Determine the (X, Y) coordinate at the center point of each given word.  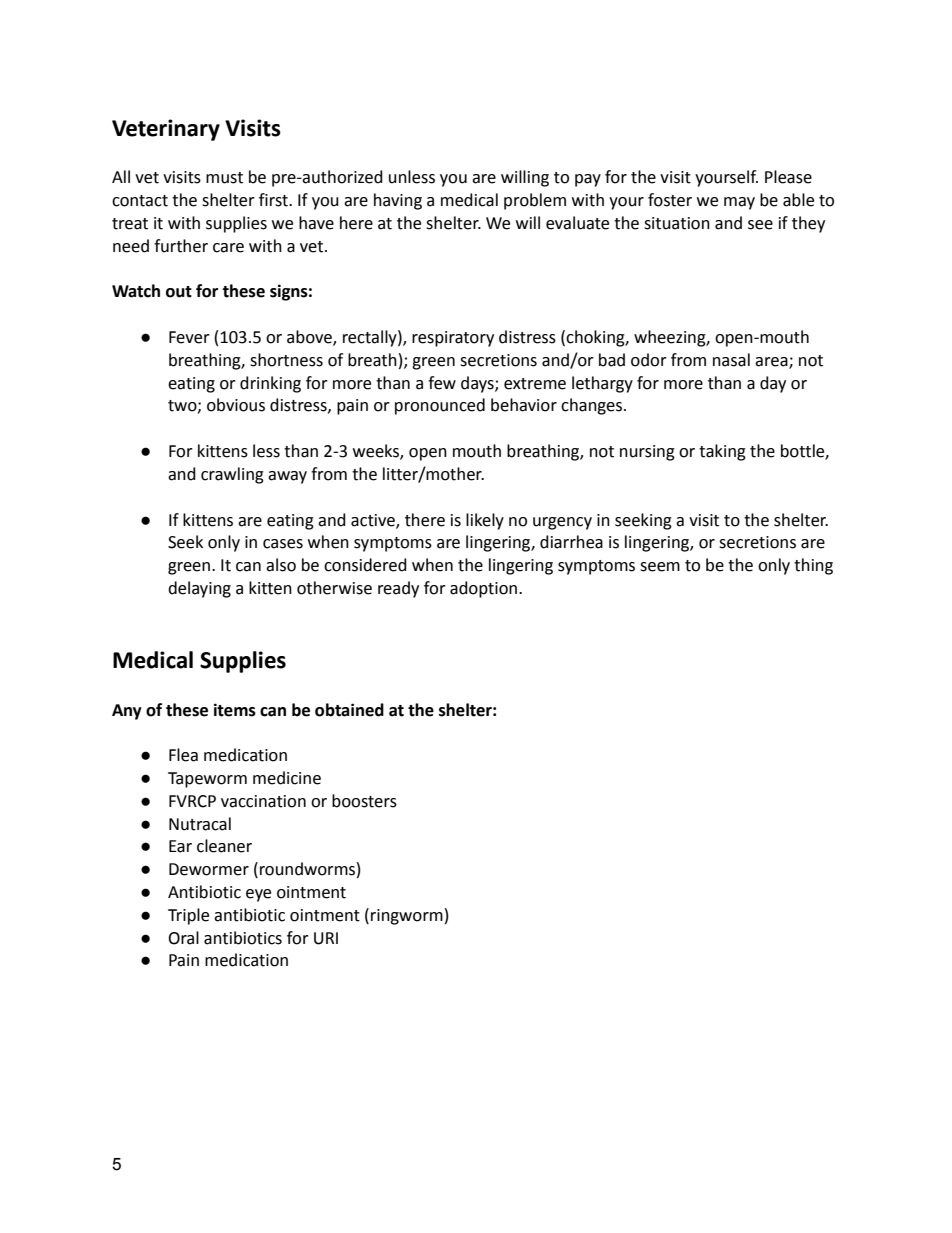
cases (283, 544)
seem (660, 567)
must (224, 178)
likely (485, 521)
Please (788, 177)
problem (535, 201)
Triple (188, 916)
